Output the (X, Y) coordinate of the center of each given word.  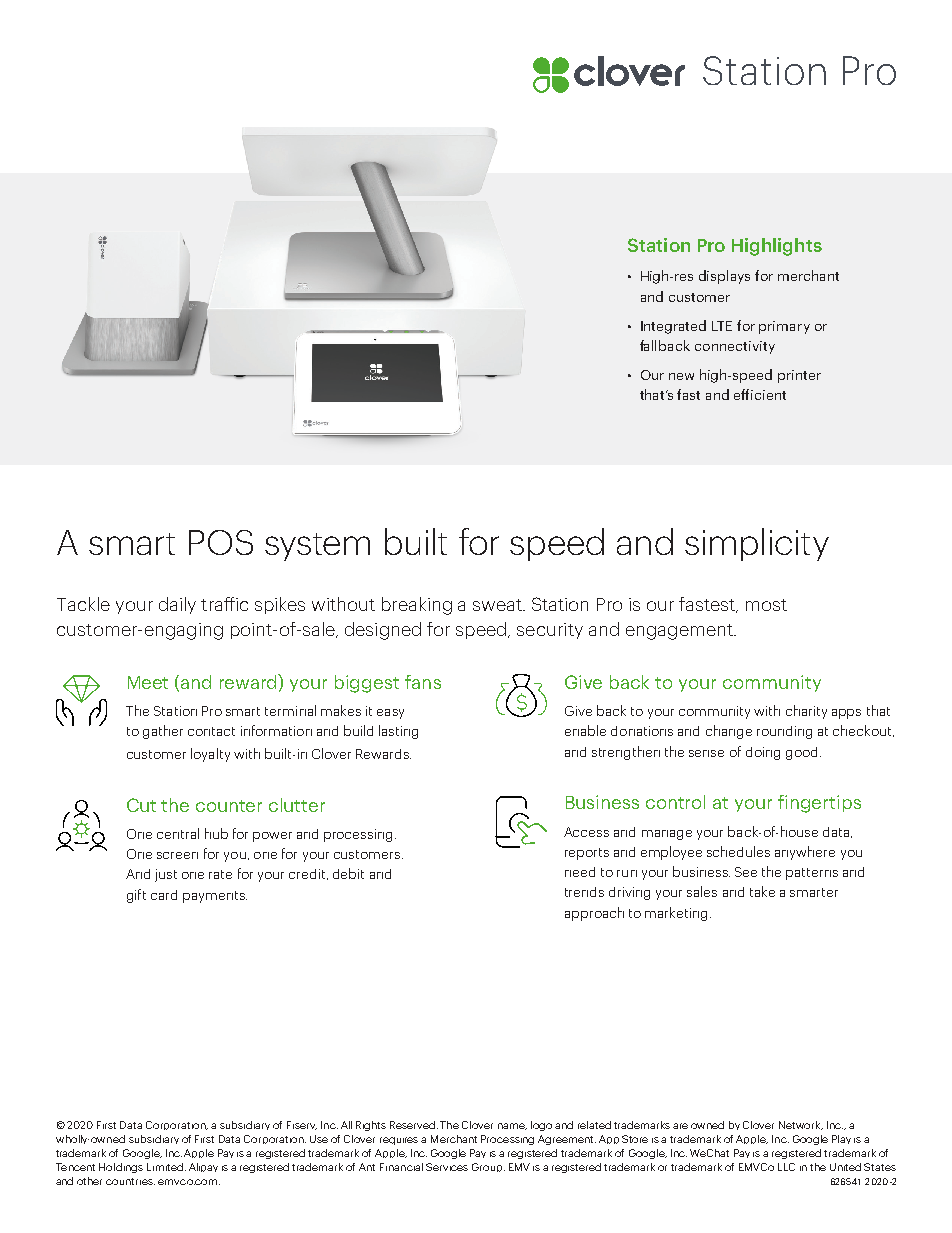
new (681, 376)
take (762, 891)
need (580, 872)
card (164, 895)
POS (221, 542)
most (766, 605)
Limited (165, 1167)
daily (177, 605)
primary (784, 327)
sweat (498, 605)
